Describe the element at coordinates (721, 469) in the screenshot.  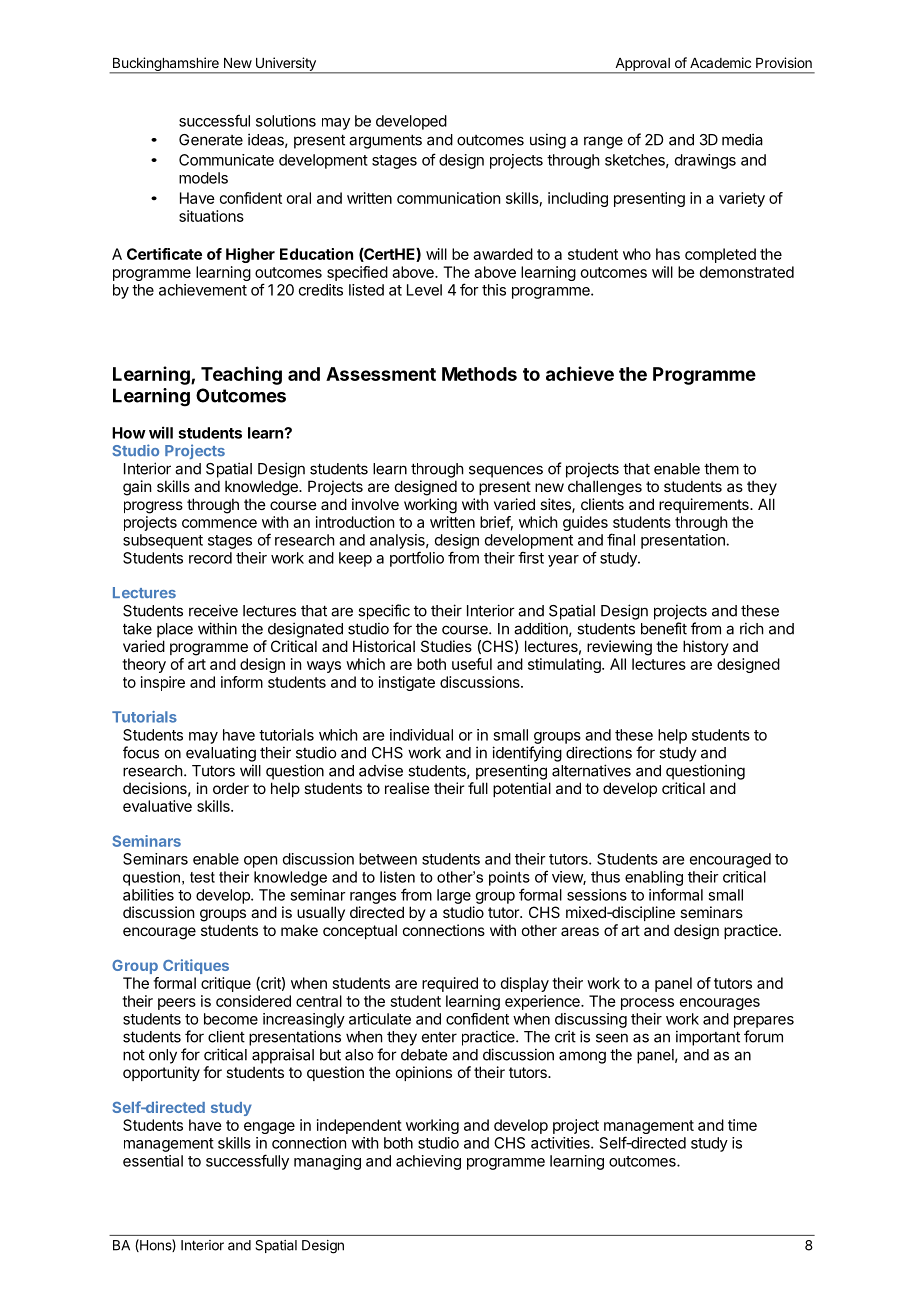
I see `them` at that location.
